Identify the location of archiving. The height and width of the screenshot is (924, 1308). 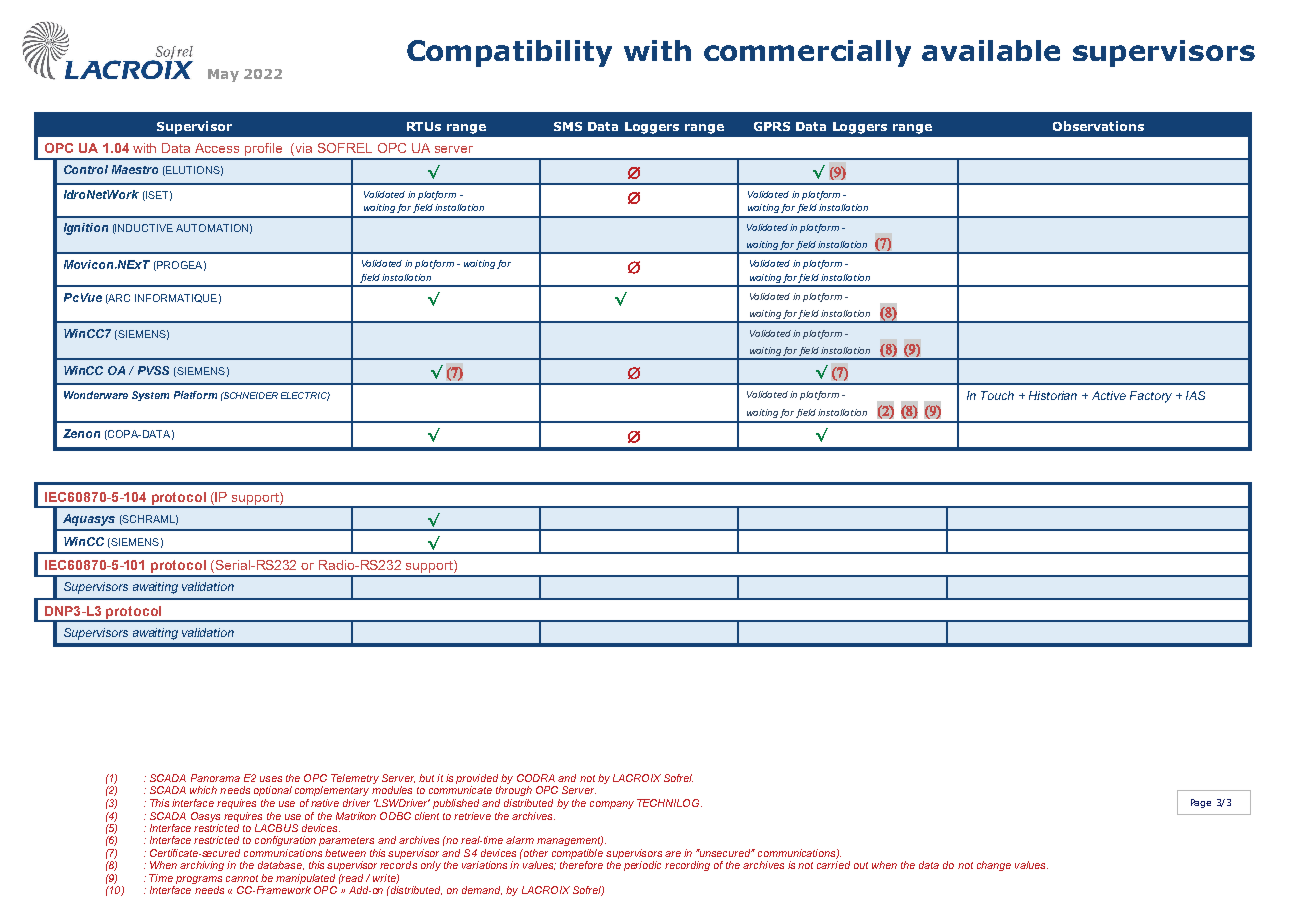
(202, 866).
